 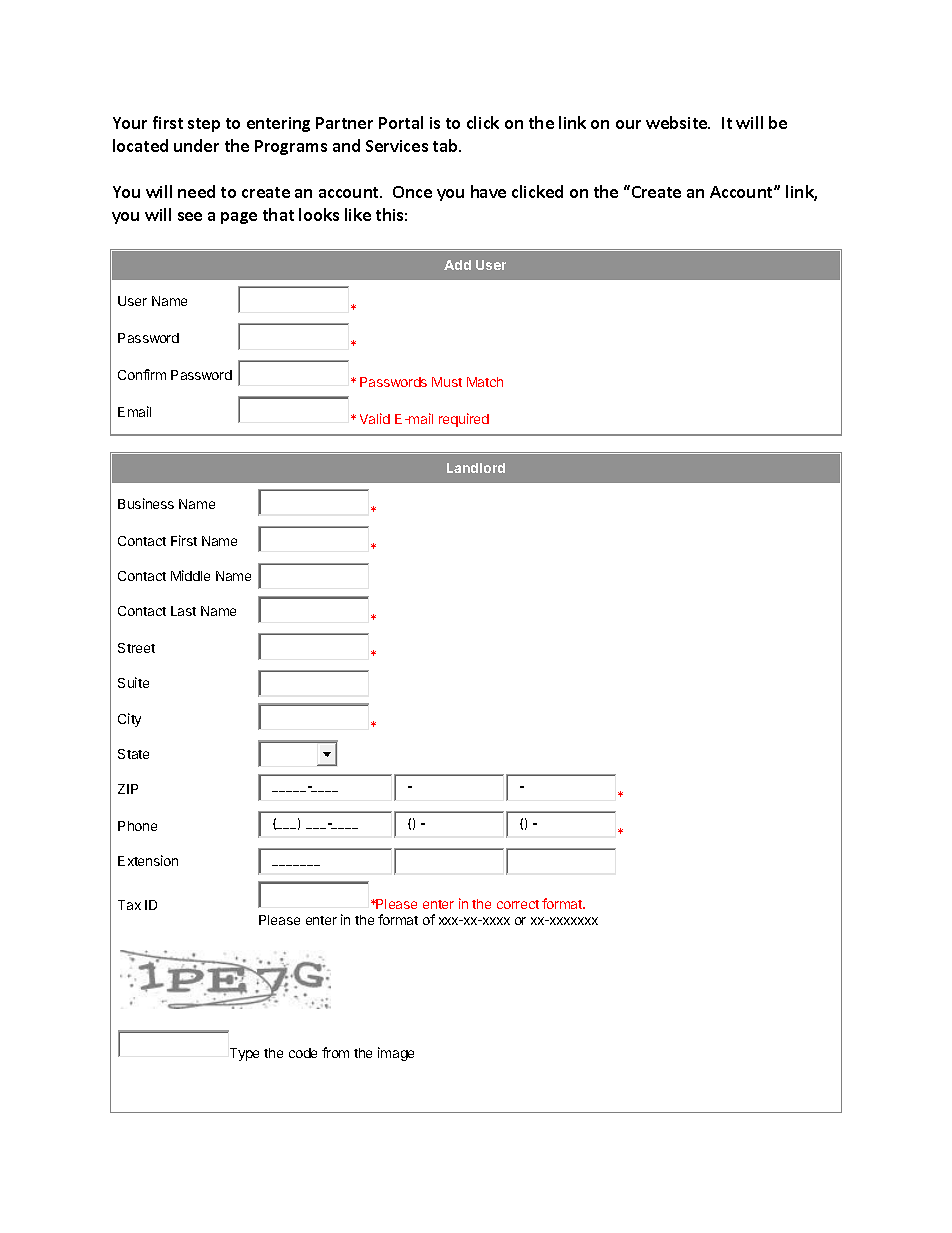 What do you see at coordinates (485, 382) in the document?
I see `Match` at bounding box center [485, 382].
